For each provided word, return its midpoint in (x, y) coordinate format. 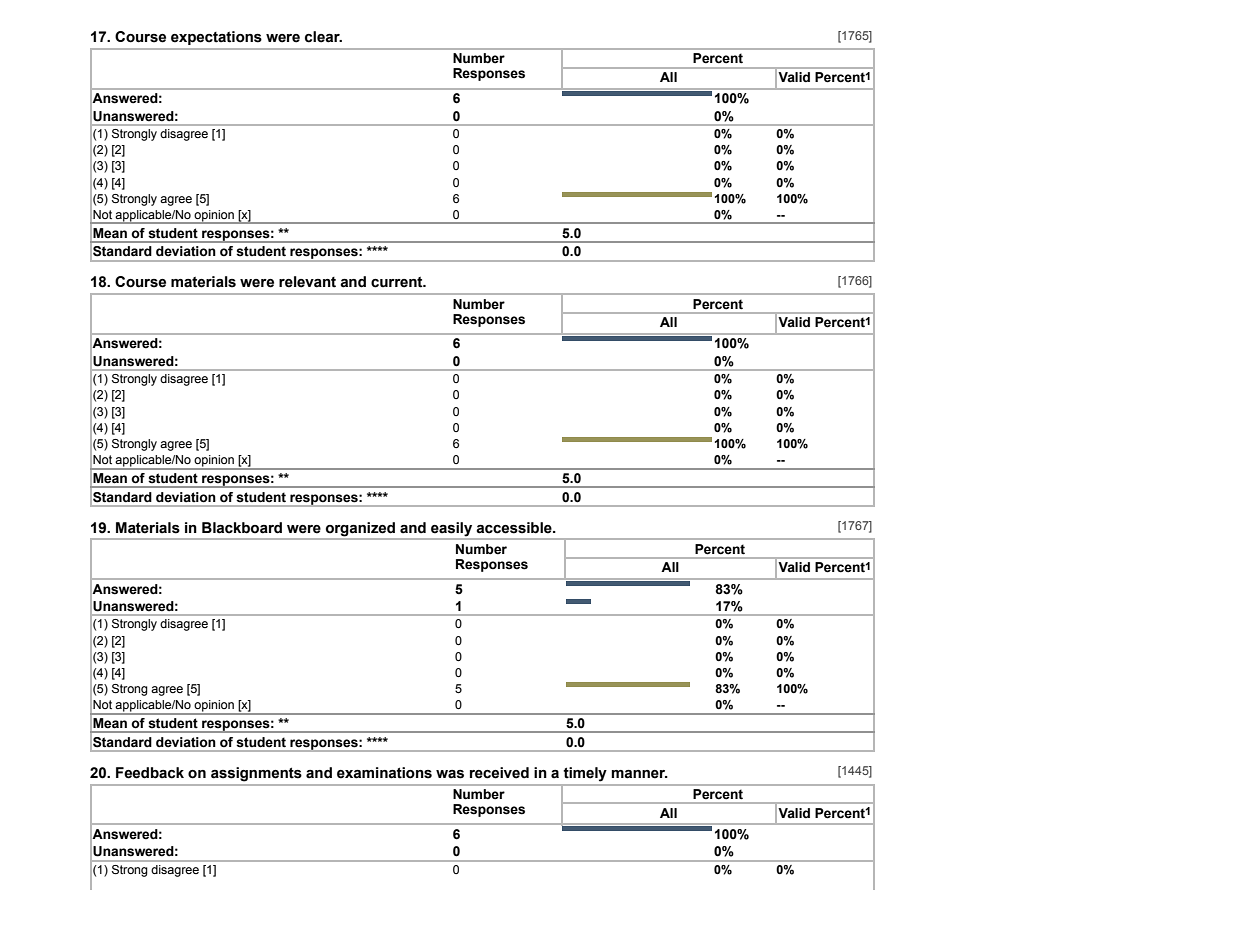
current (398, 282)
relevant (307, 282)
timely (585, 774)
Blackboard (242, 528)
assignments (256, 774)
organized (360, 529)
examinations (384, 773)
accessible (515, 528)
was (450, 774)
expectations (216, 38)
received (499, 773)
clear (323, 37)
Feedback (150, 773)
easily (451, 529)
